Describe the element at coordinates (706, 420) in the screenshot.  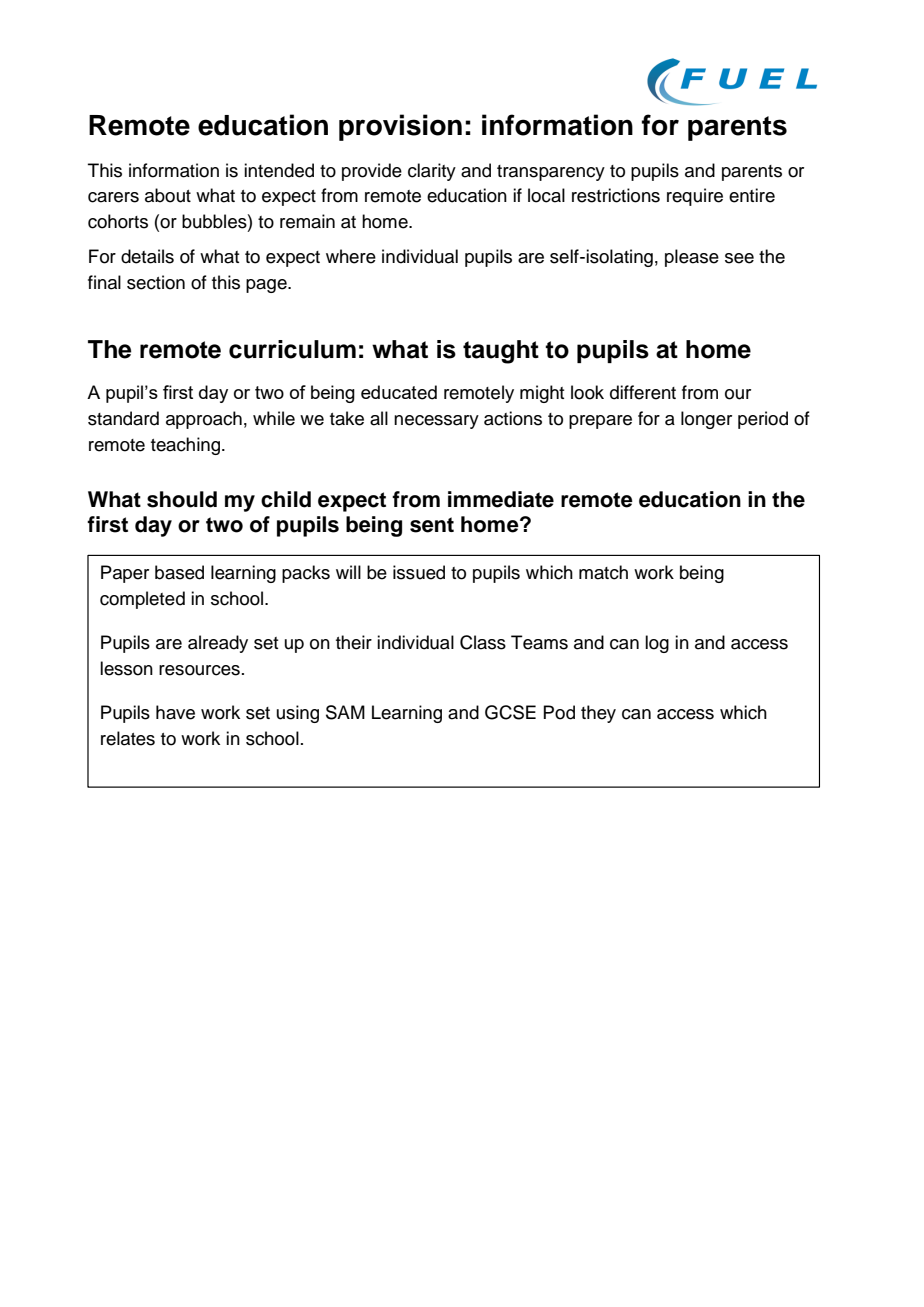
I see `longer` at that location.
